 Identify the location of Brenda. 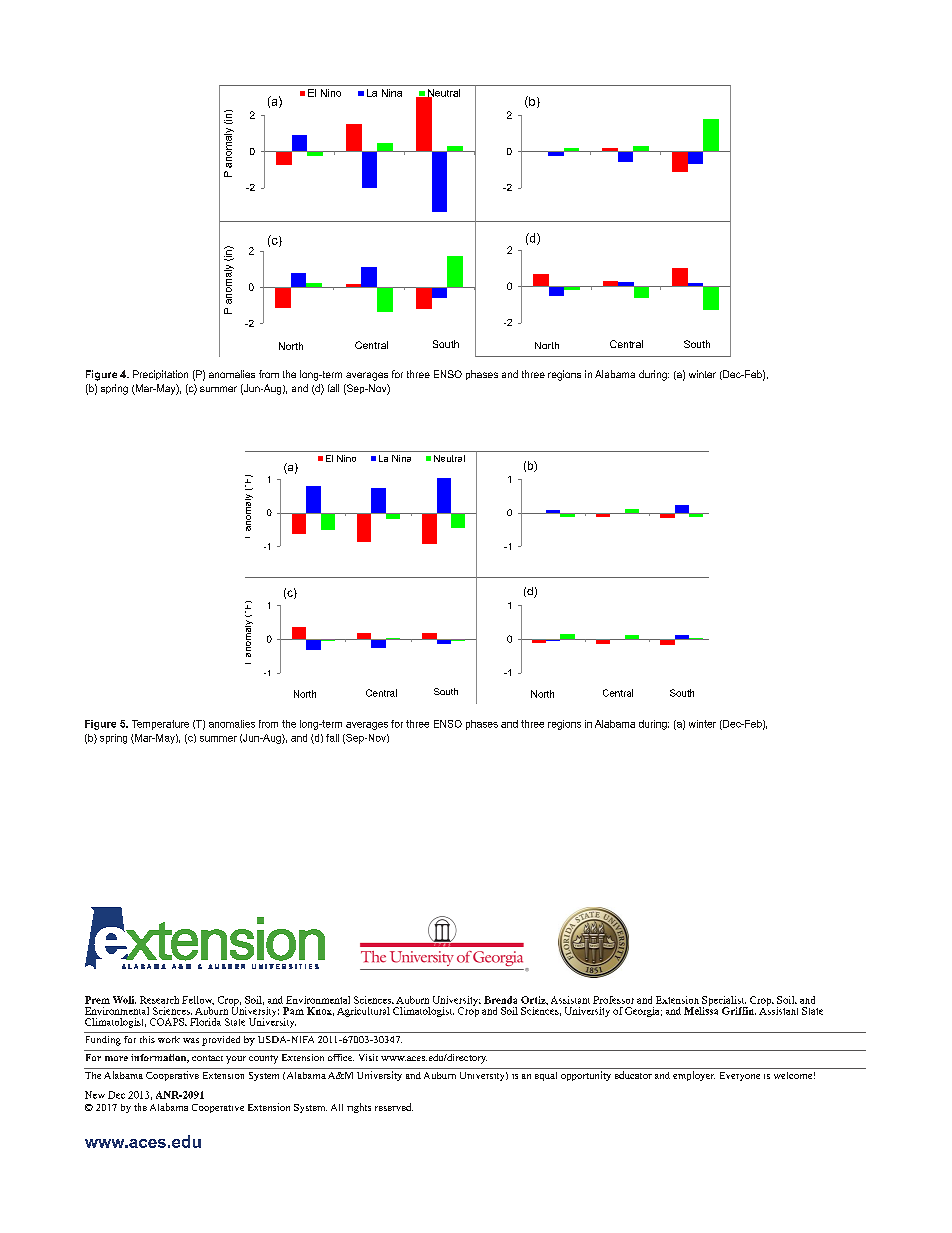
(500, 1000).
